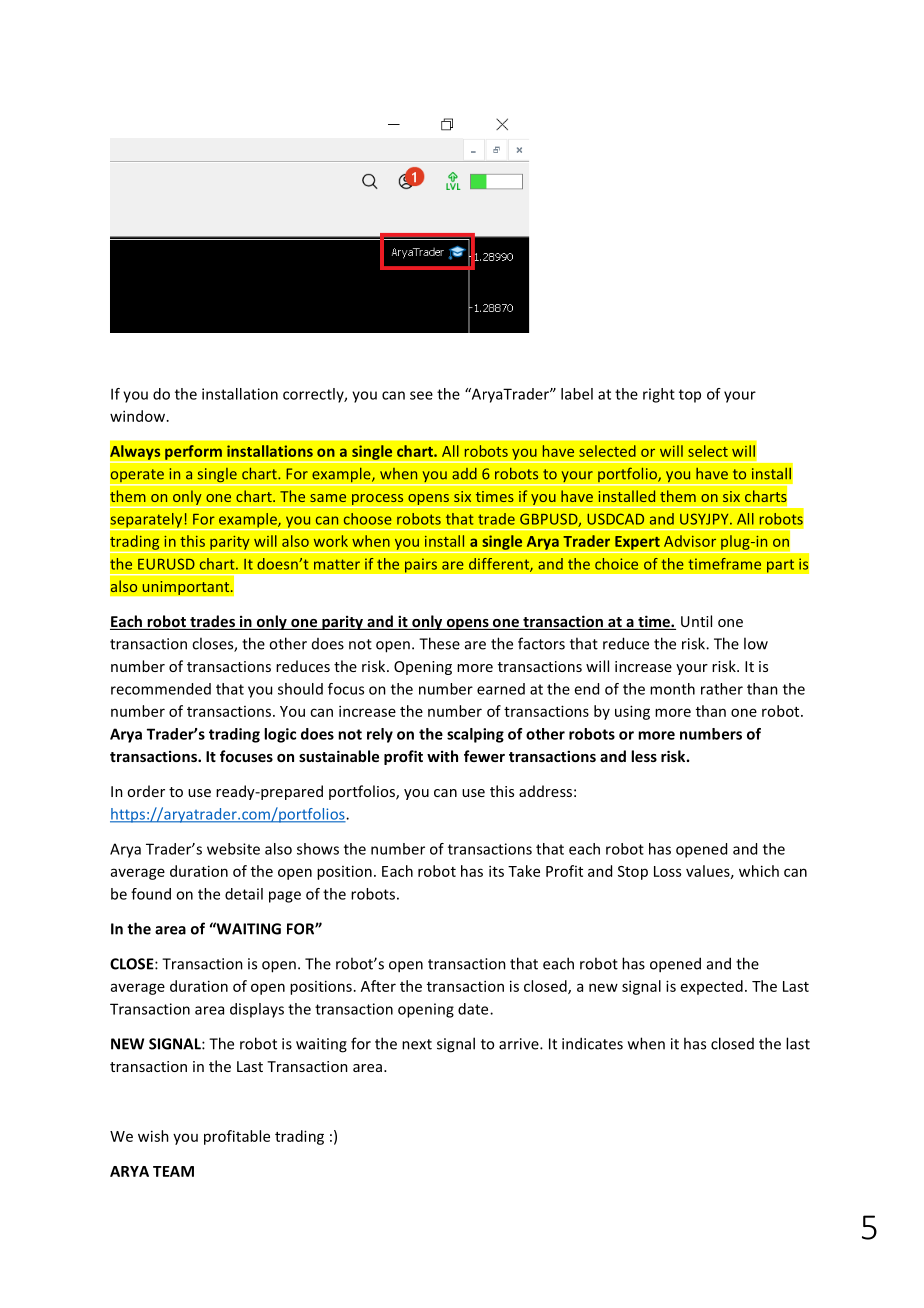 This screenshot has height=1308, width=924. I want to click on perform, so click(193, 453).
